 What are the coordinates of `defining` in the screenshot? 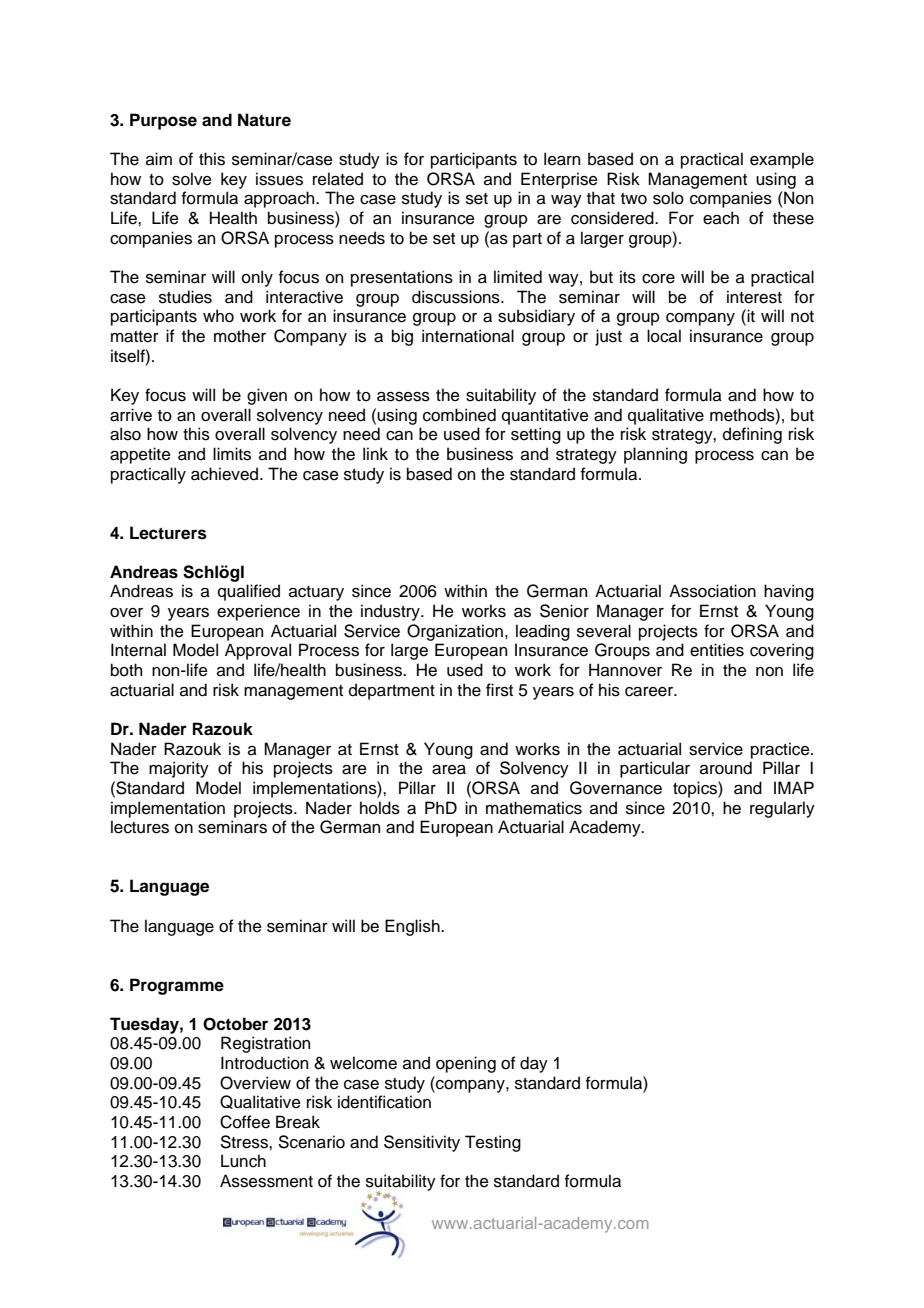 It's located at (752, 435).
